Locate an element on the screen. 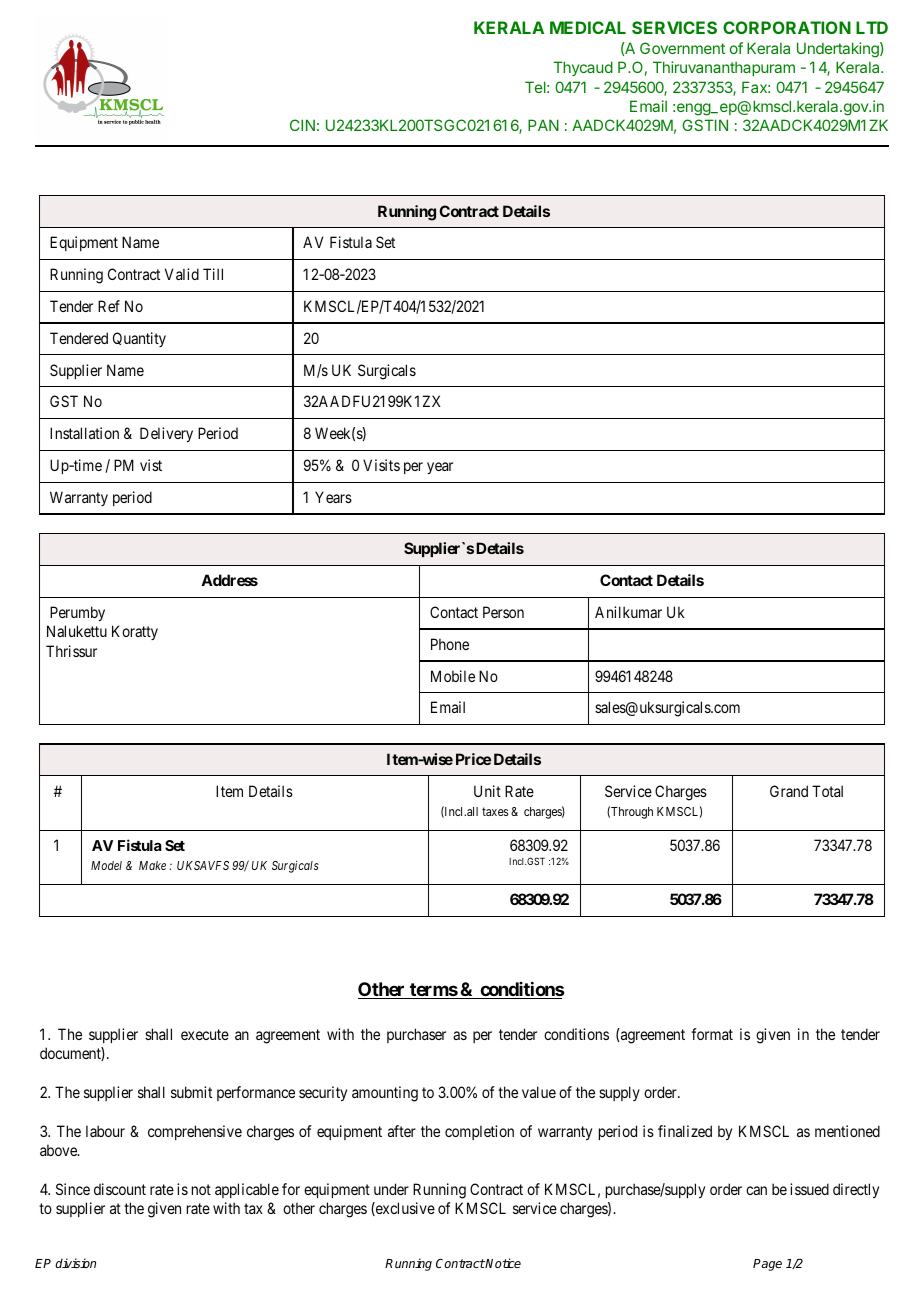 This screenshot has width=924, height=1308. Notice is located at coordinates (502, 1263).
